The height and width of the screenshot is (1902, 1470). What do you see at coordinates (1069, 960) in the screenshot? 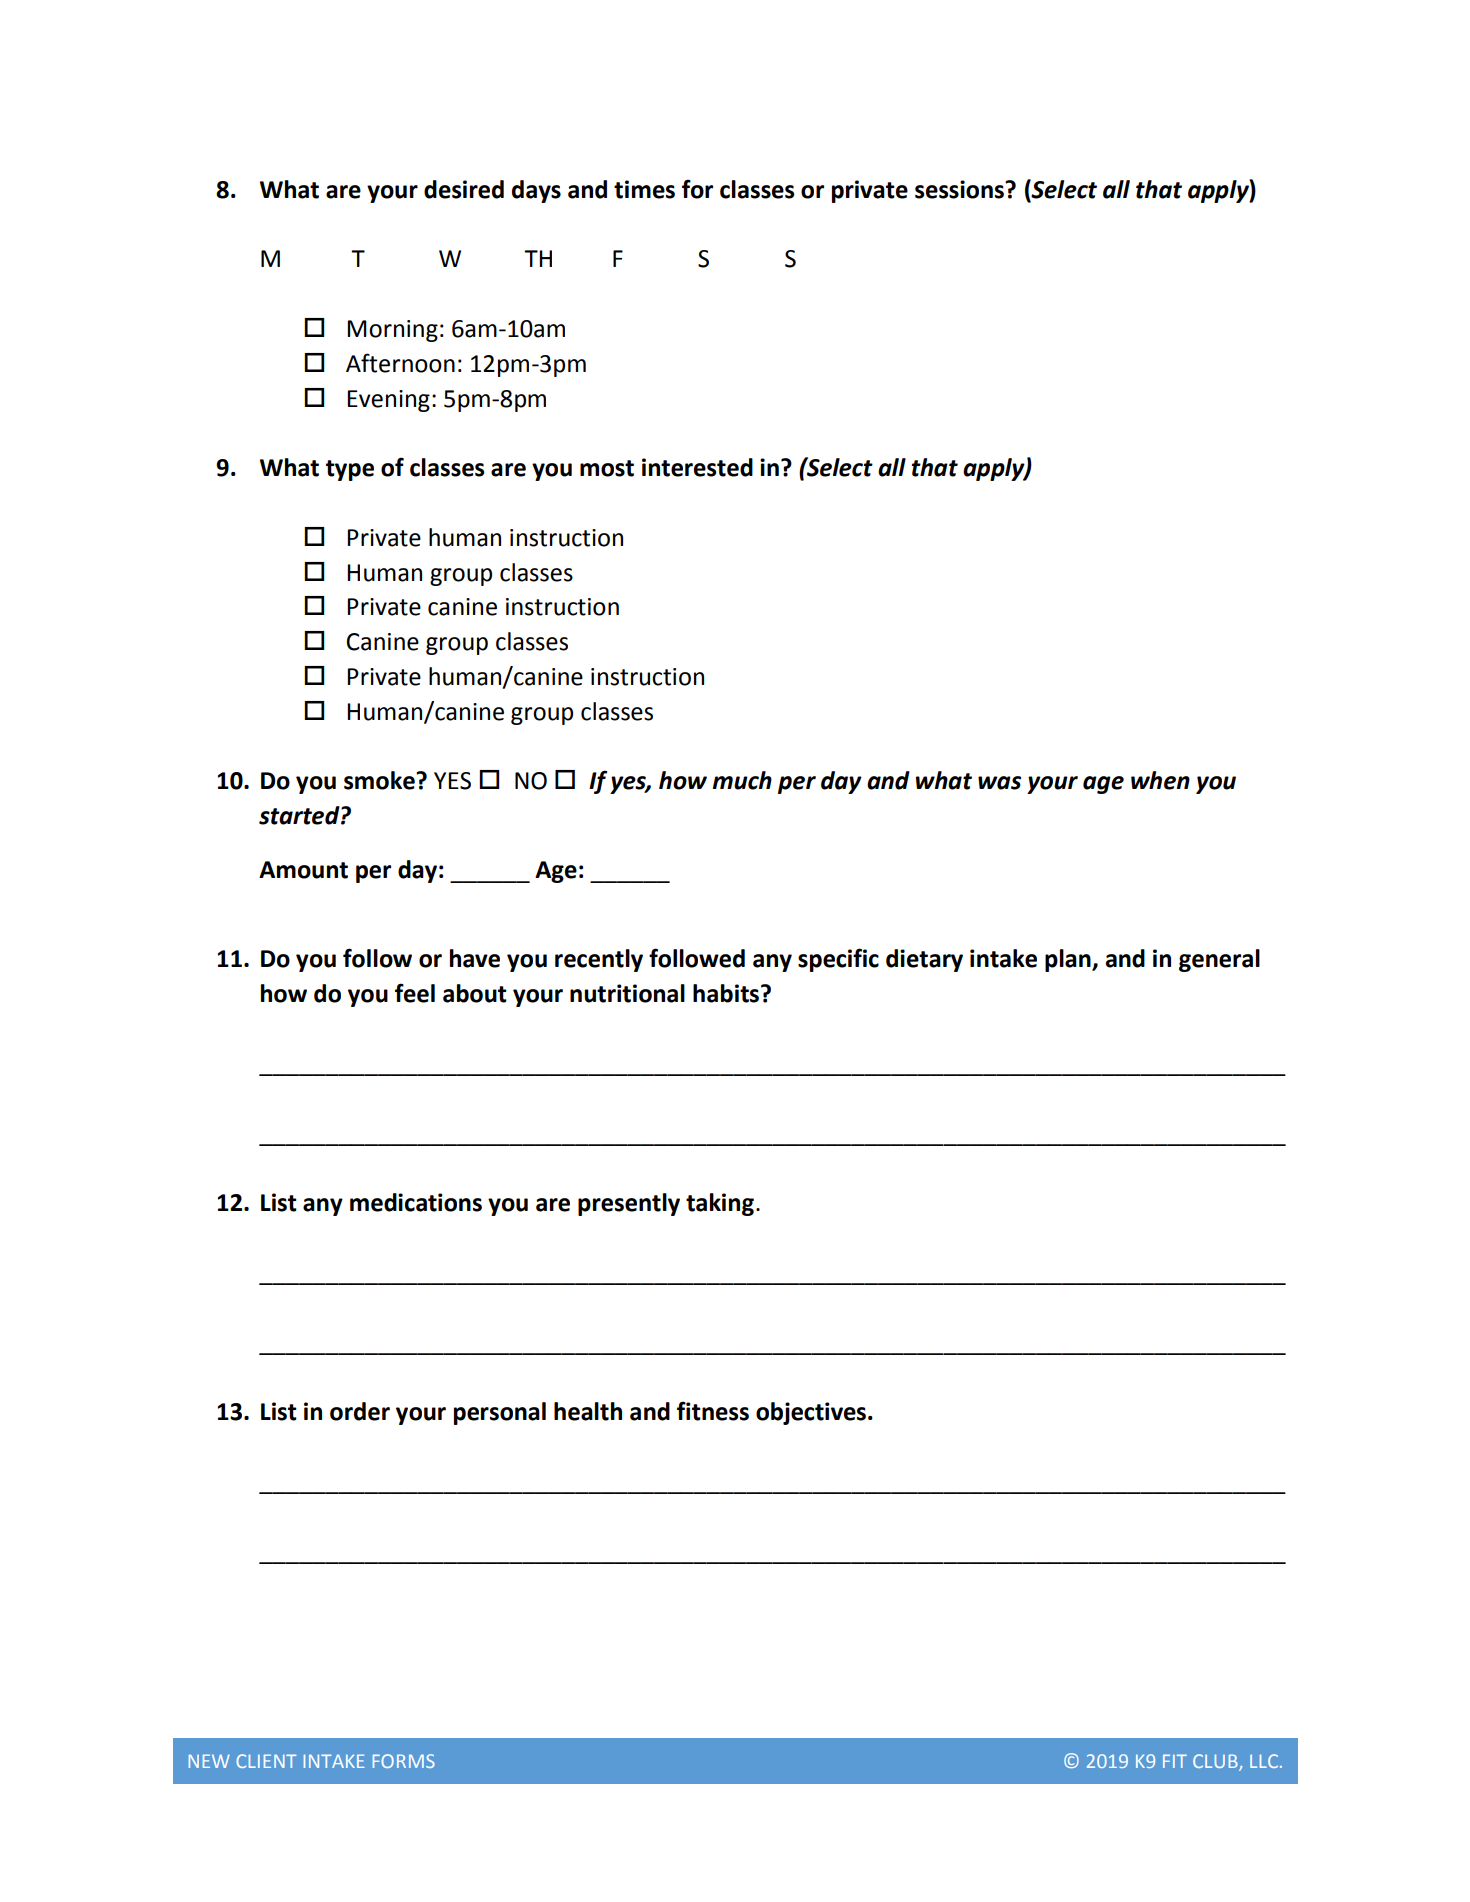
I see `plan` at bounding box center [1069, 960].
